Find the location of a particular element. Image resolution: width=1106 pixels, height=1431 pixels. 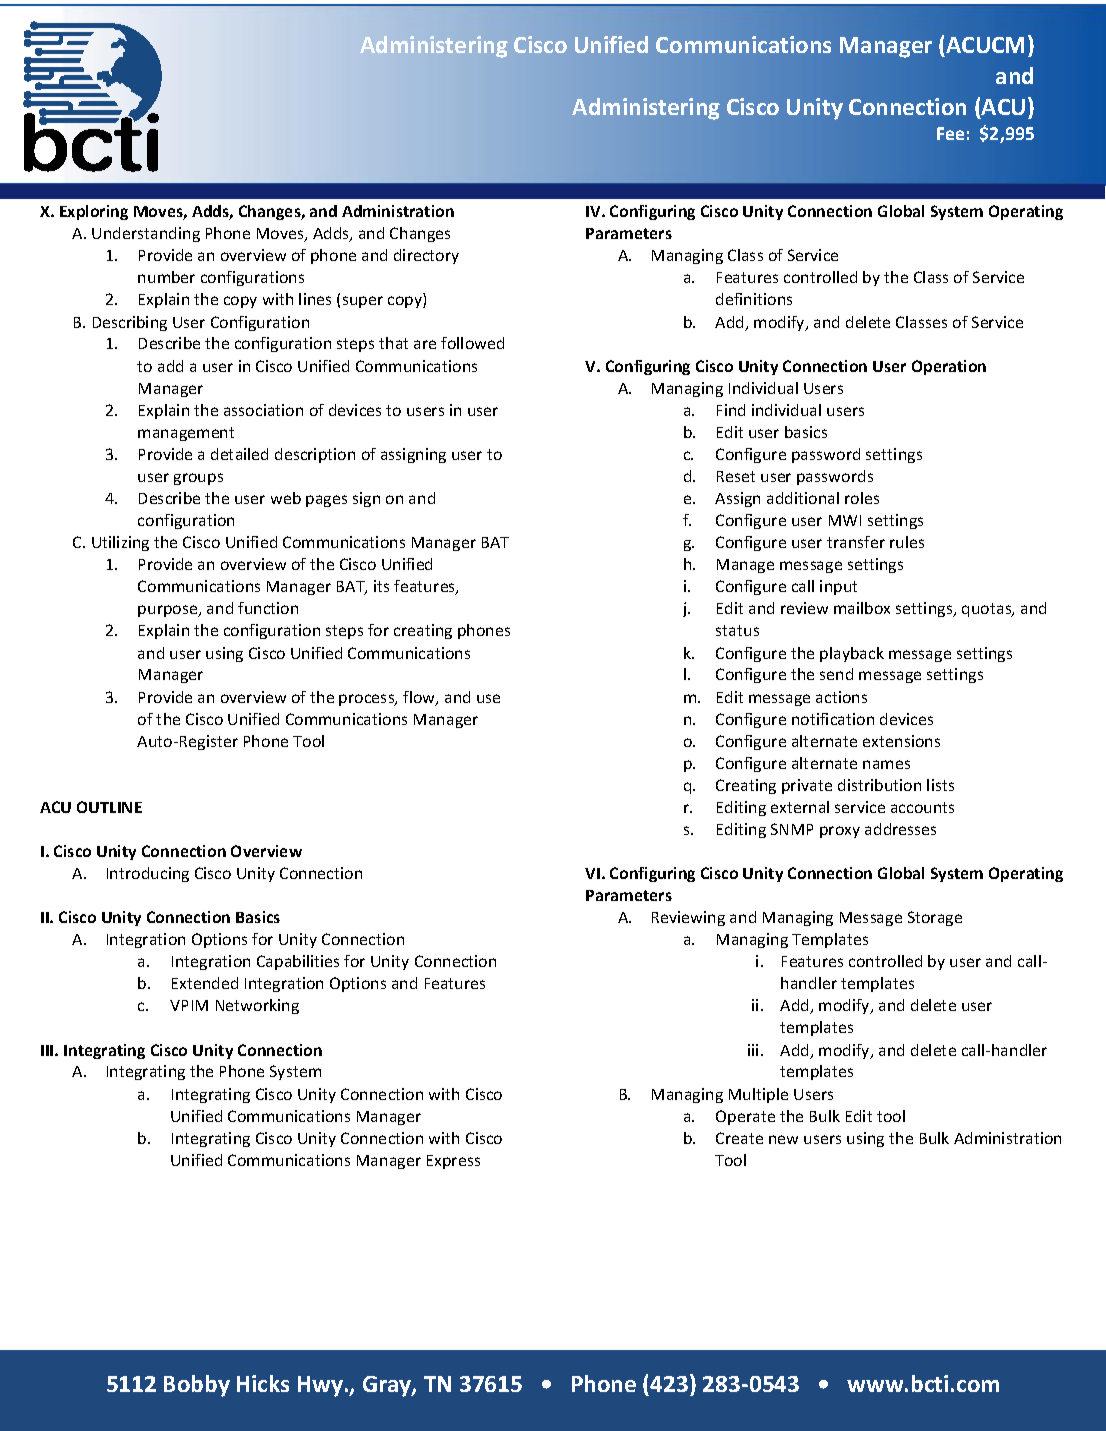

proxy is located at coordinates (840, 832).
